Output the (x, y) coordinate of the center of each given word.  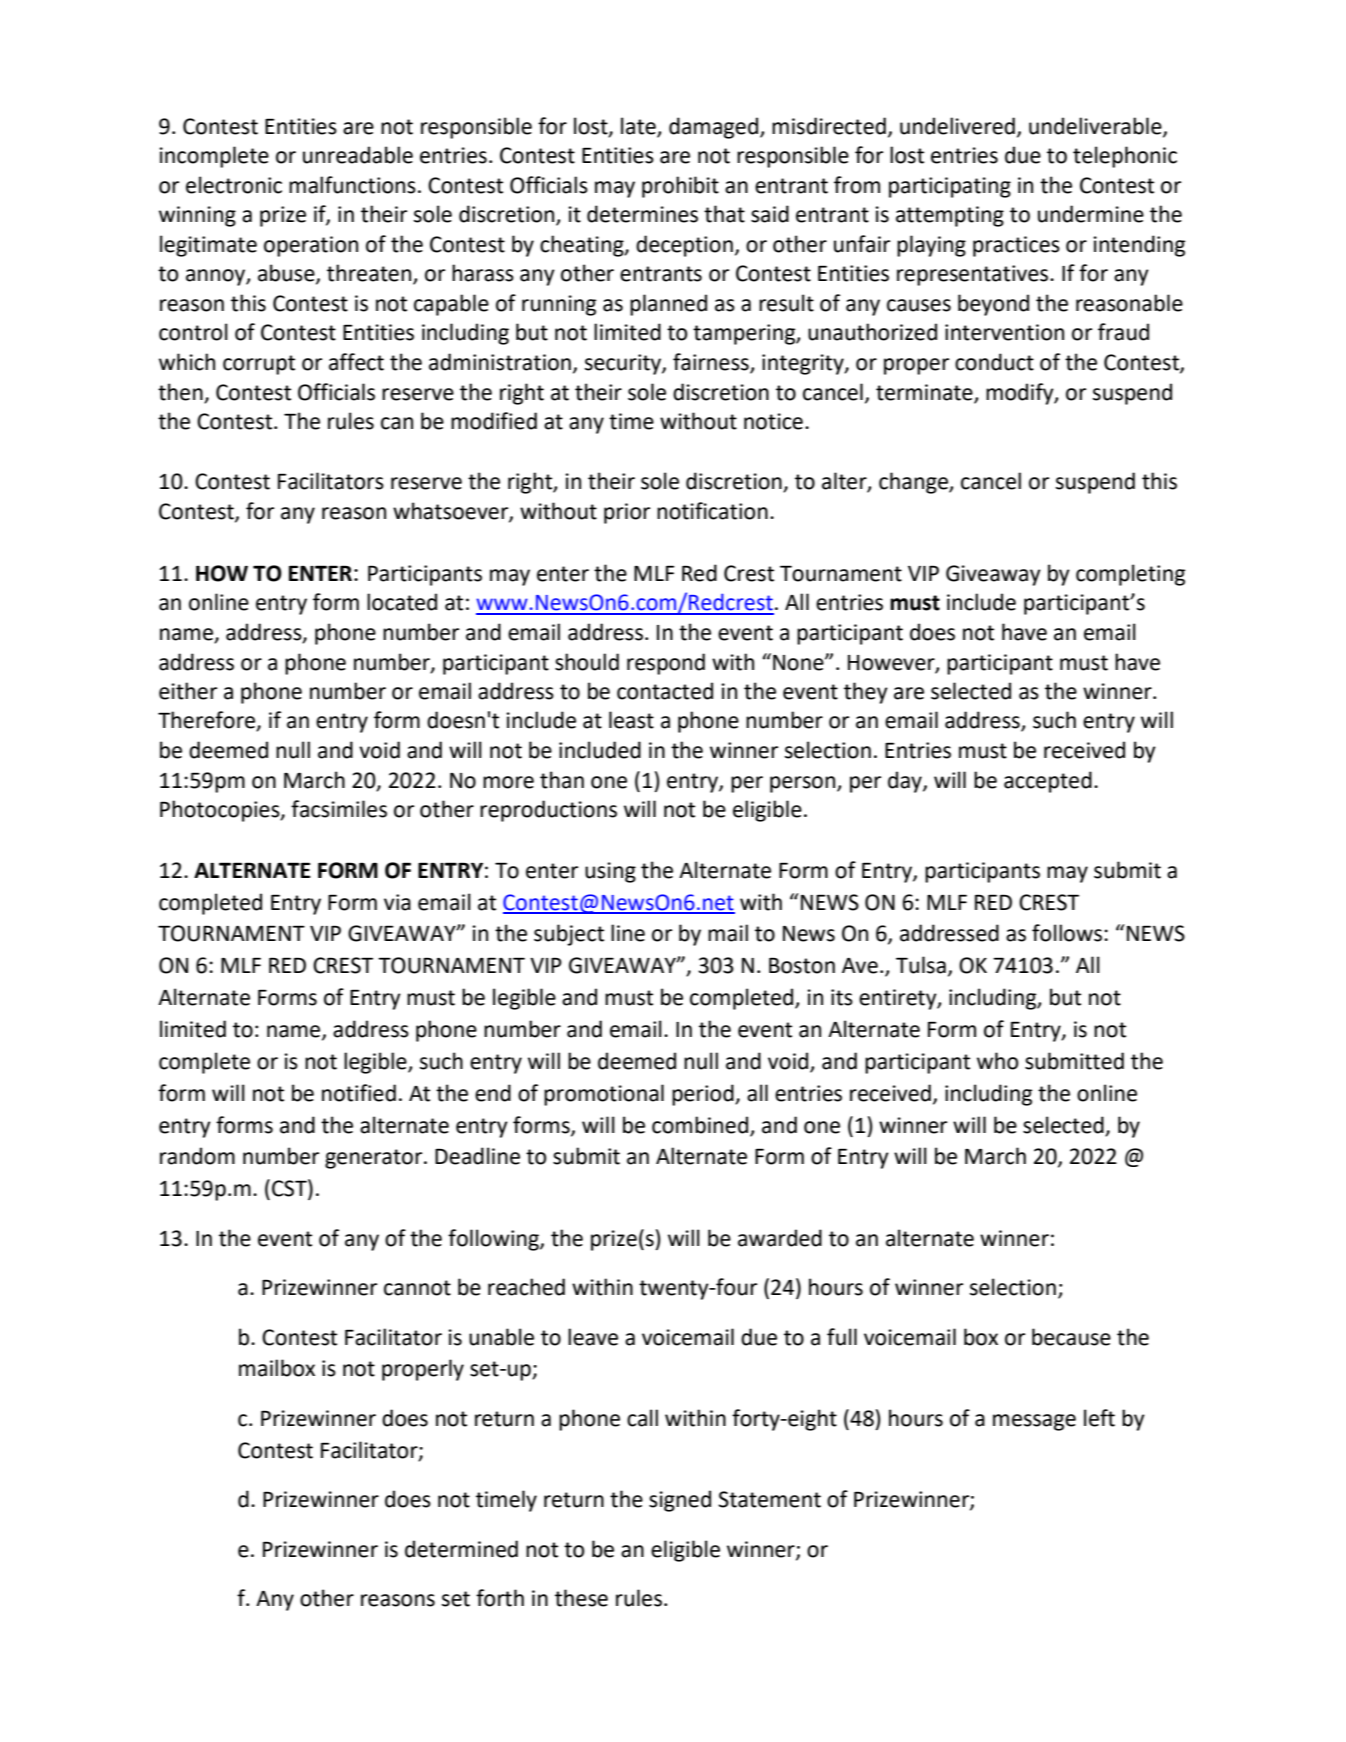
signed (680, 1501)
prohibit (680, 187)
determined (461, 1549)
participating (950, 187)
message (1034, 1422)
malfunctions (352, 185)
